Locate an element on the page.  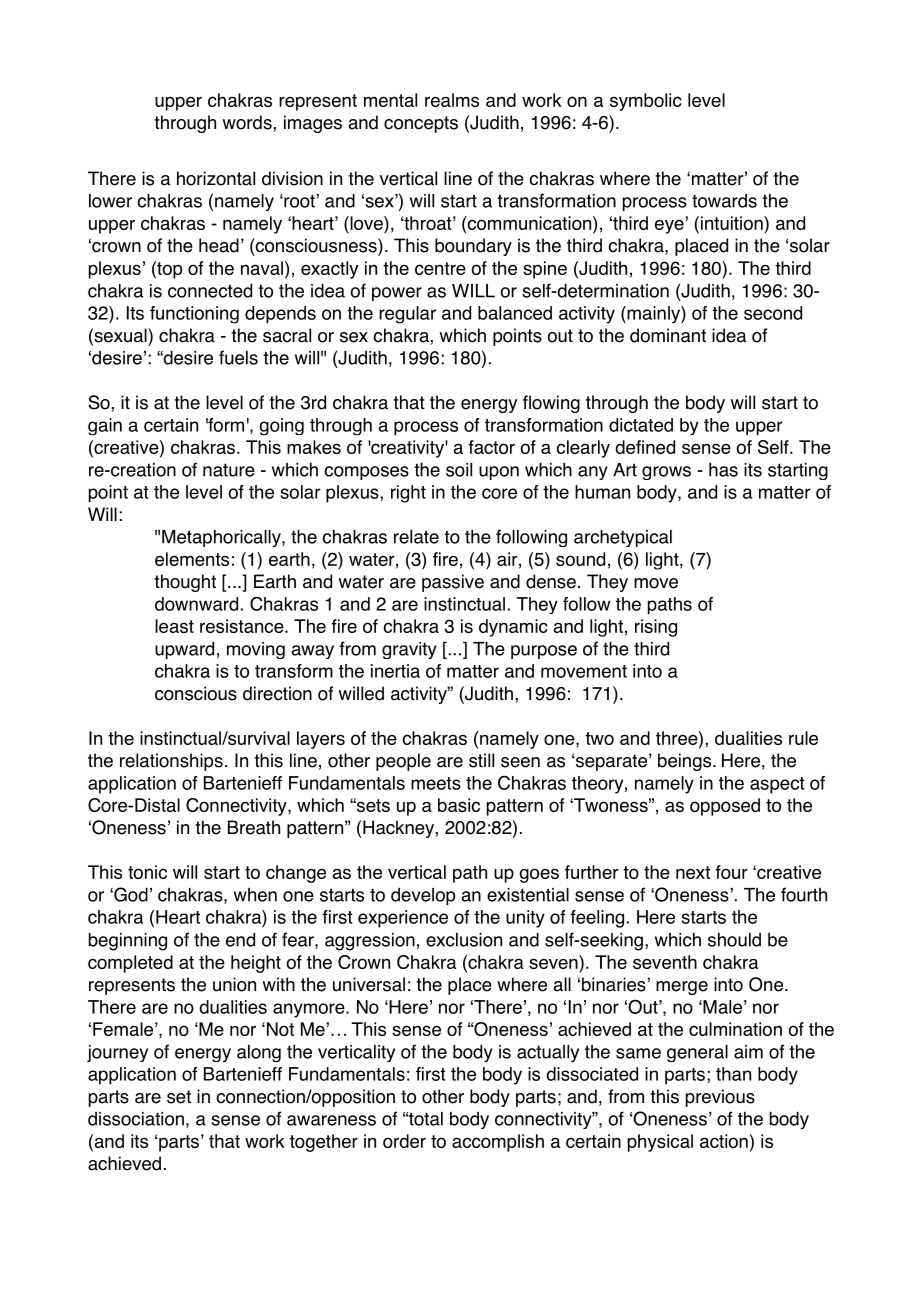
least is located at coordinates (174, 626).
